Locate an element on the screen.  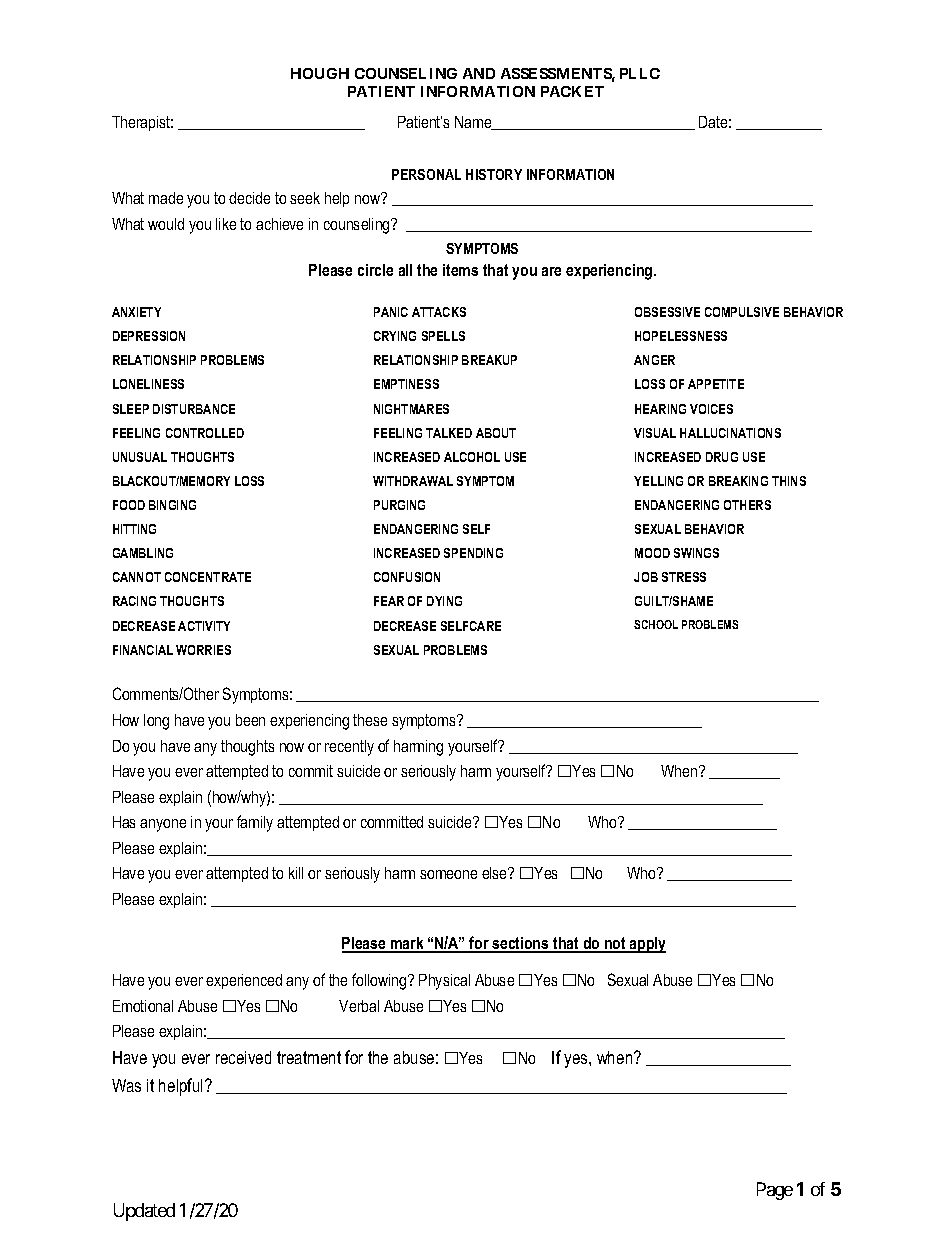
treatment is located at coordinates (309, 1057).
